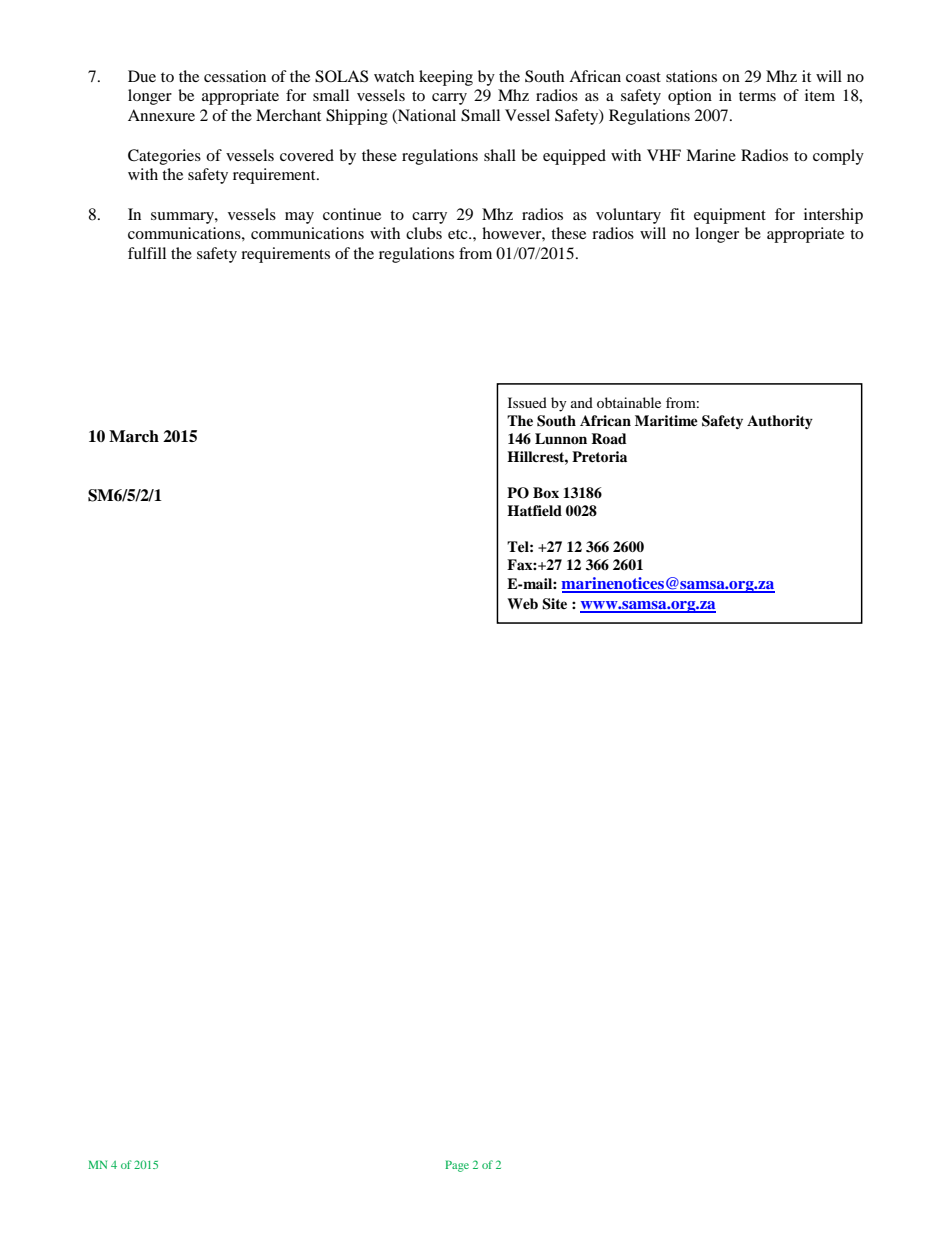 This image has width=952, height=1233. I want to click on Box, so click(546, 492).
